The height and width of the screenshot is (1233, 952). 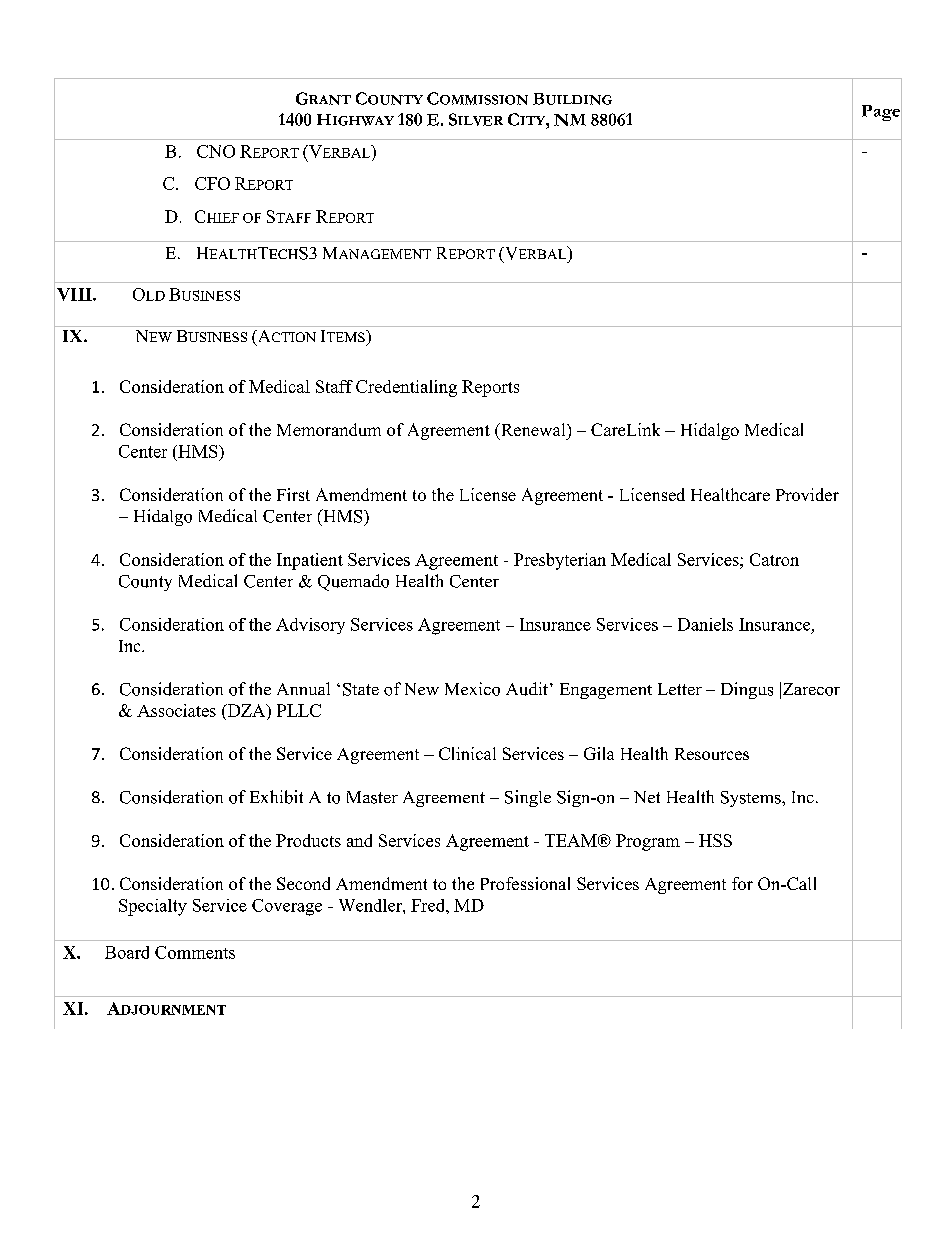 I want to click on Provider, so click(x=807, y=494).
